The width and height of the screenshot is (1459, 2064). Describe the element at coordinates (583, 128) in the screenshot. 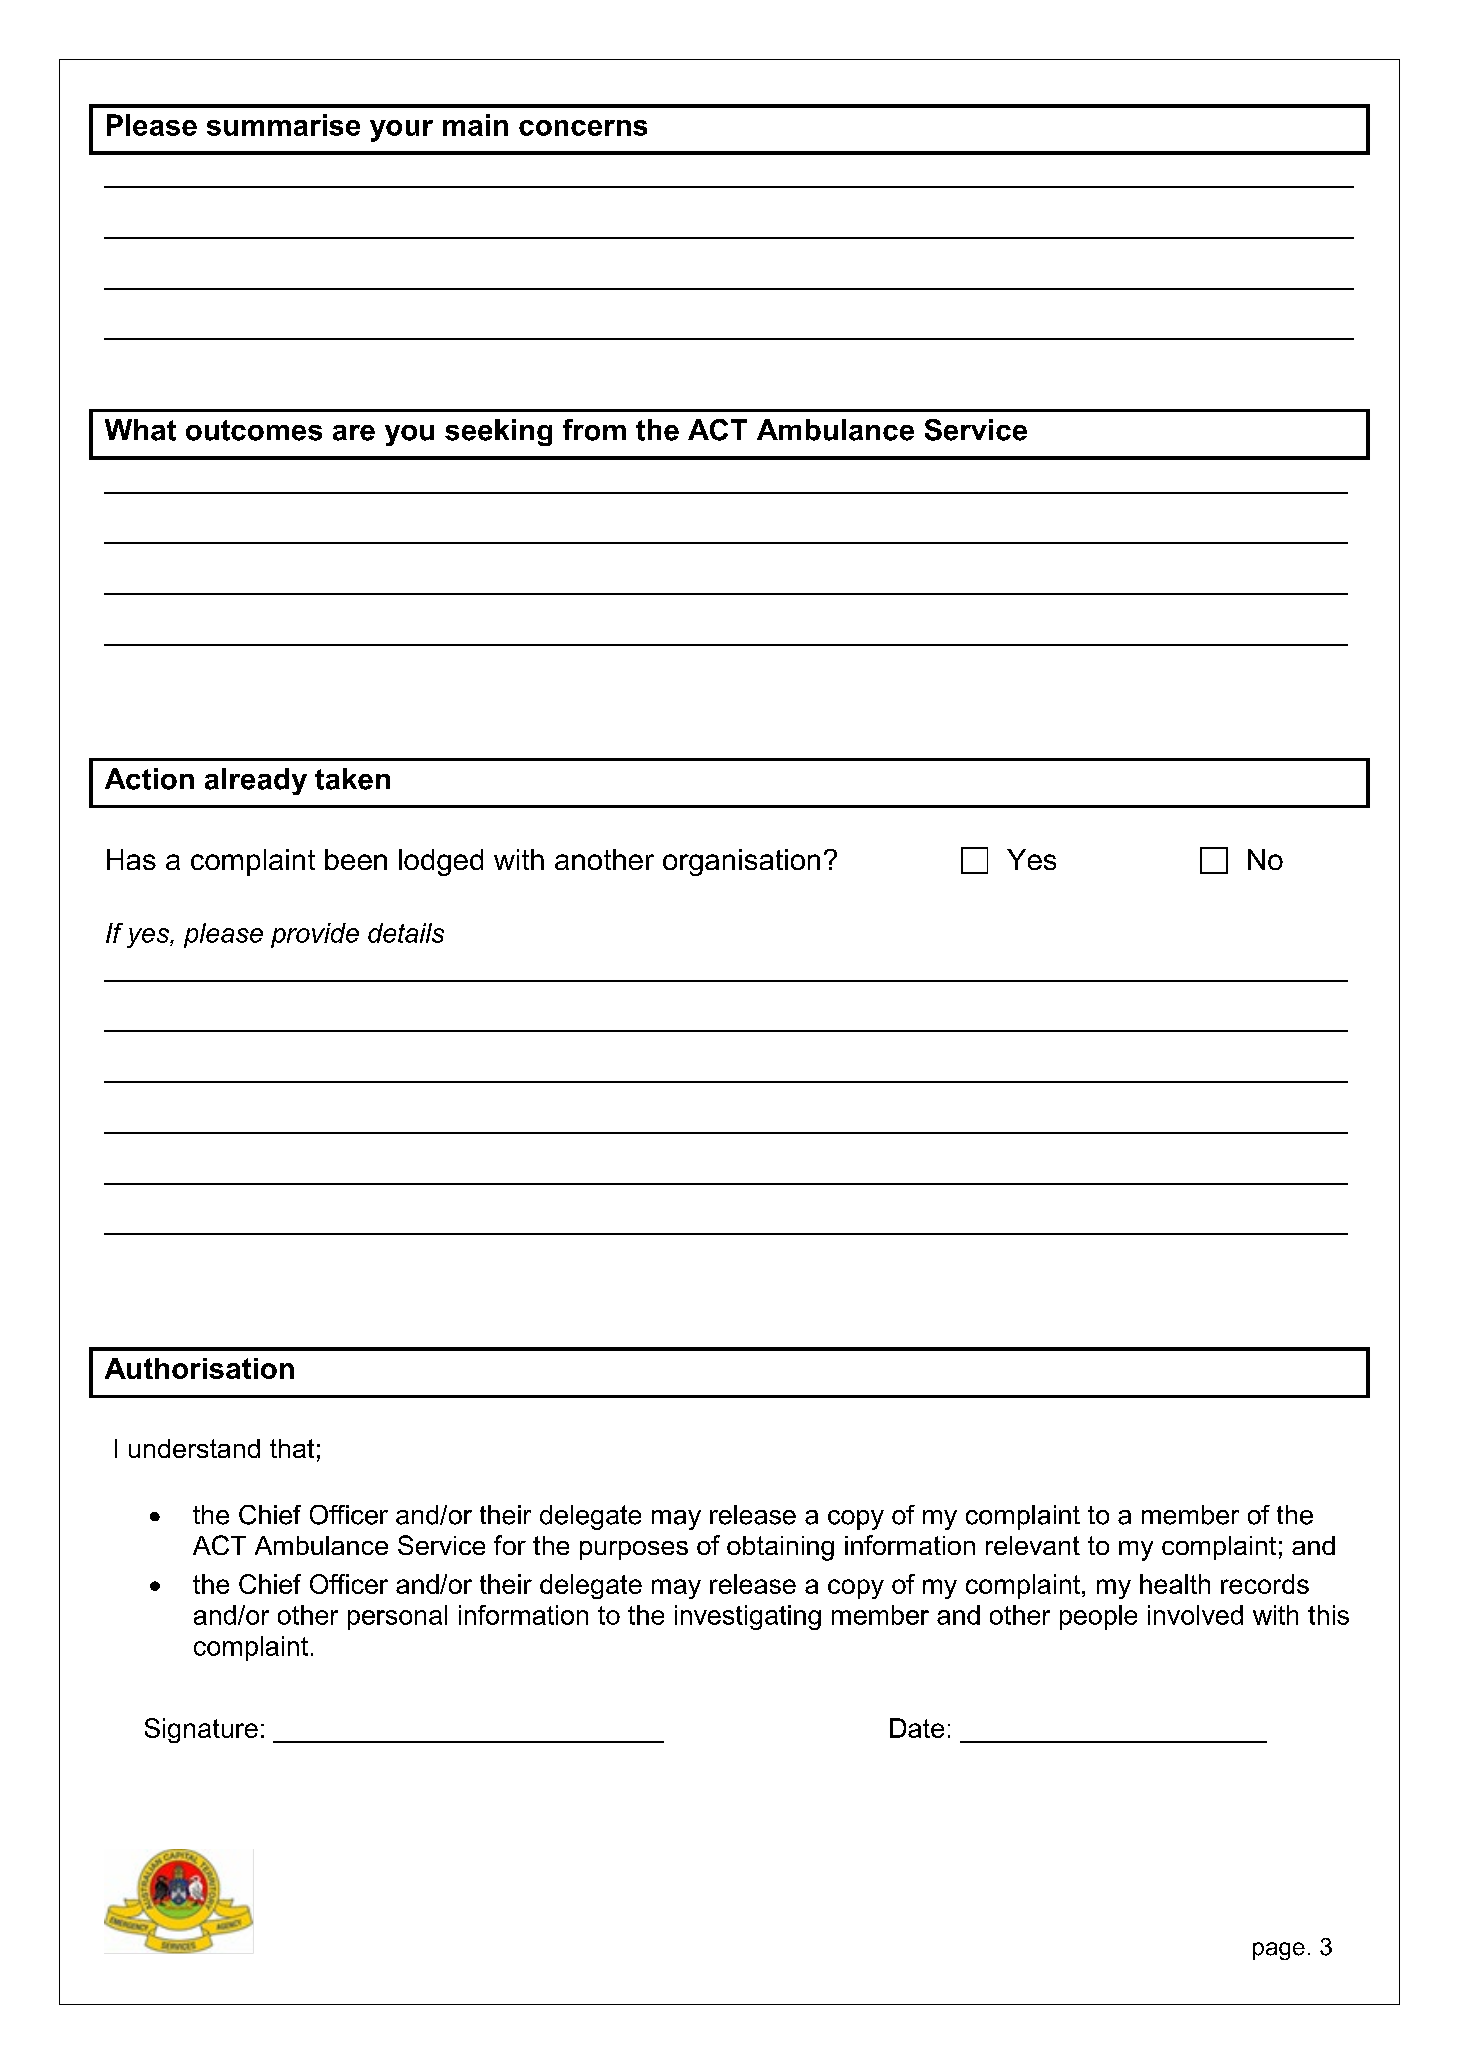

I see `concerns` at that location.
